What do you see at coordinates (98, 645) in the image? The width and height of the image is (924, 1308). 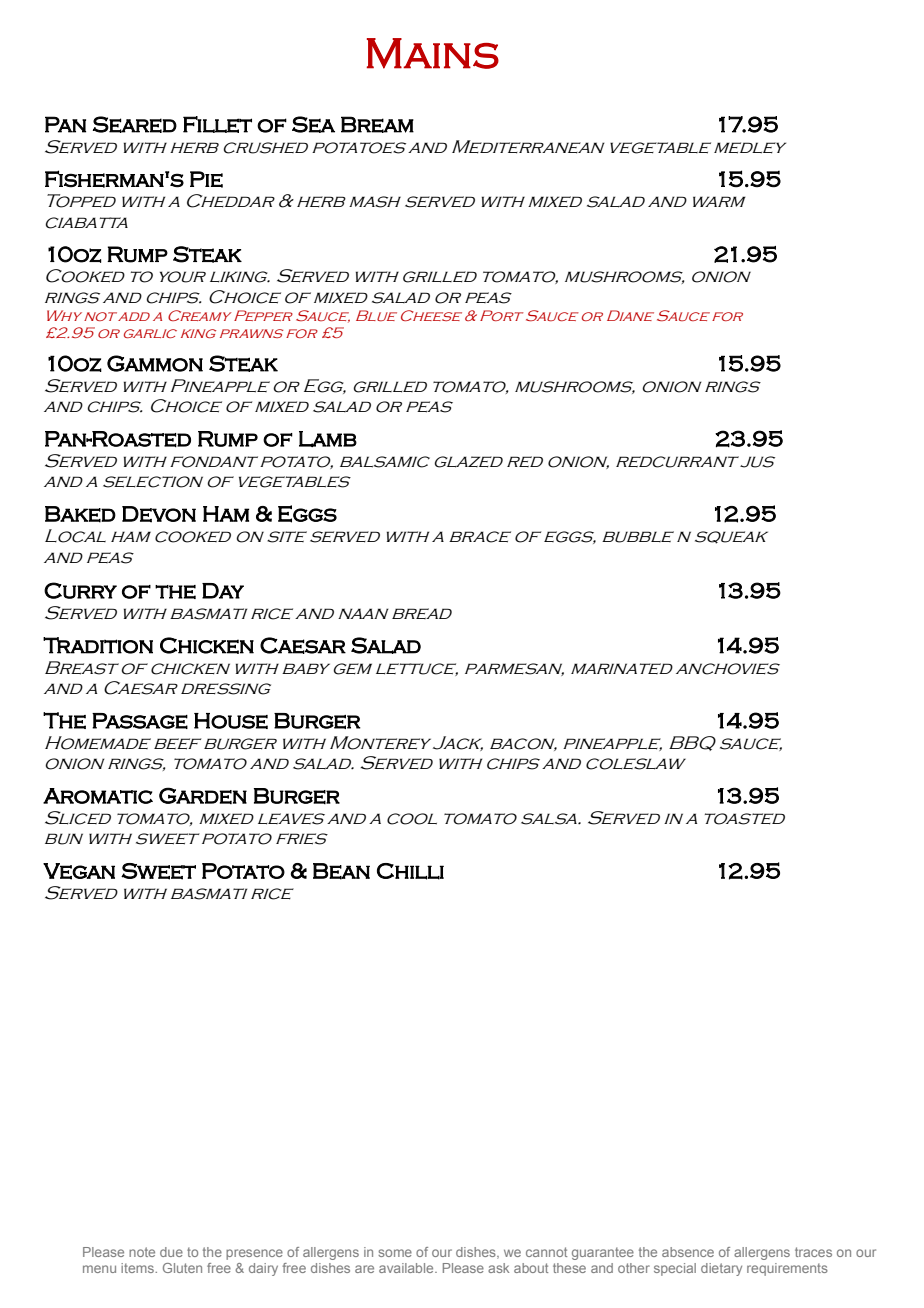 I see `Tradition` at bounding box center [98, 645].
